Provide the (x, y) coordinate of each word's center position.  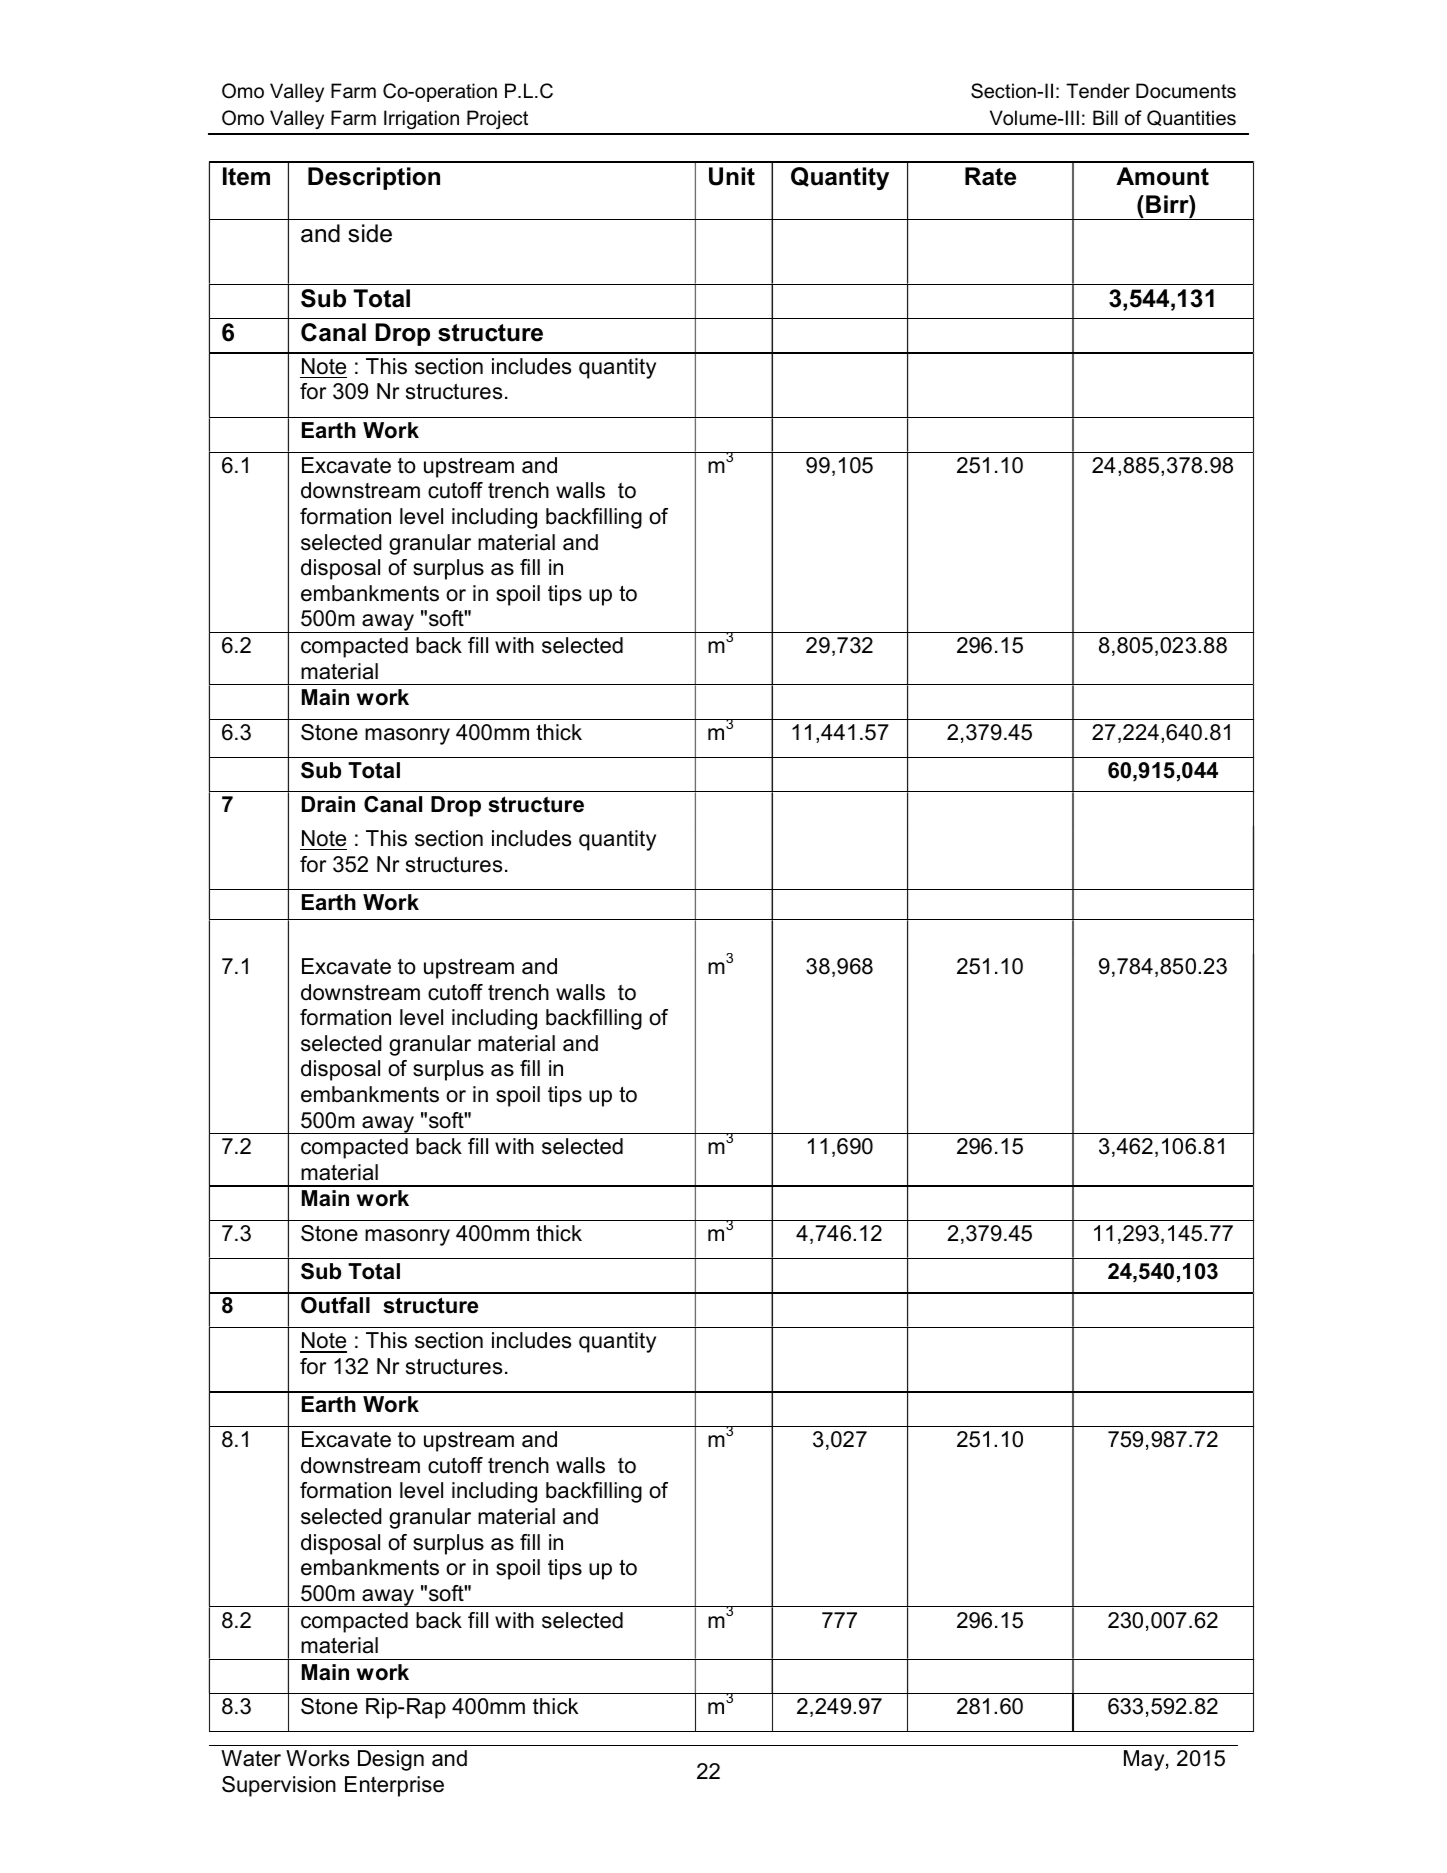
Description (374, 178)
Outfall (335, 1305)
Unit (732, 176)
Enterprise (394, 1786)
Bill (1105, 117)
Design (391, 1760)
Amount (1162, 176)
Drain (328, 804)
